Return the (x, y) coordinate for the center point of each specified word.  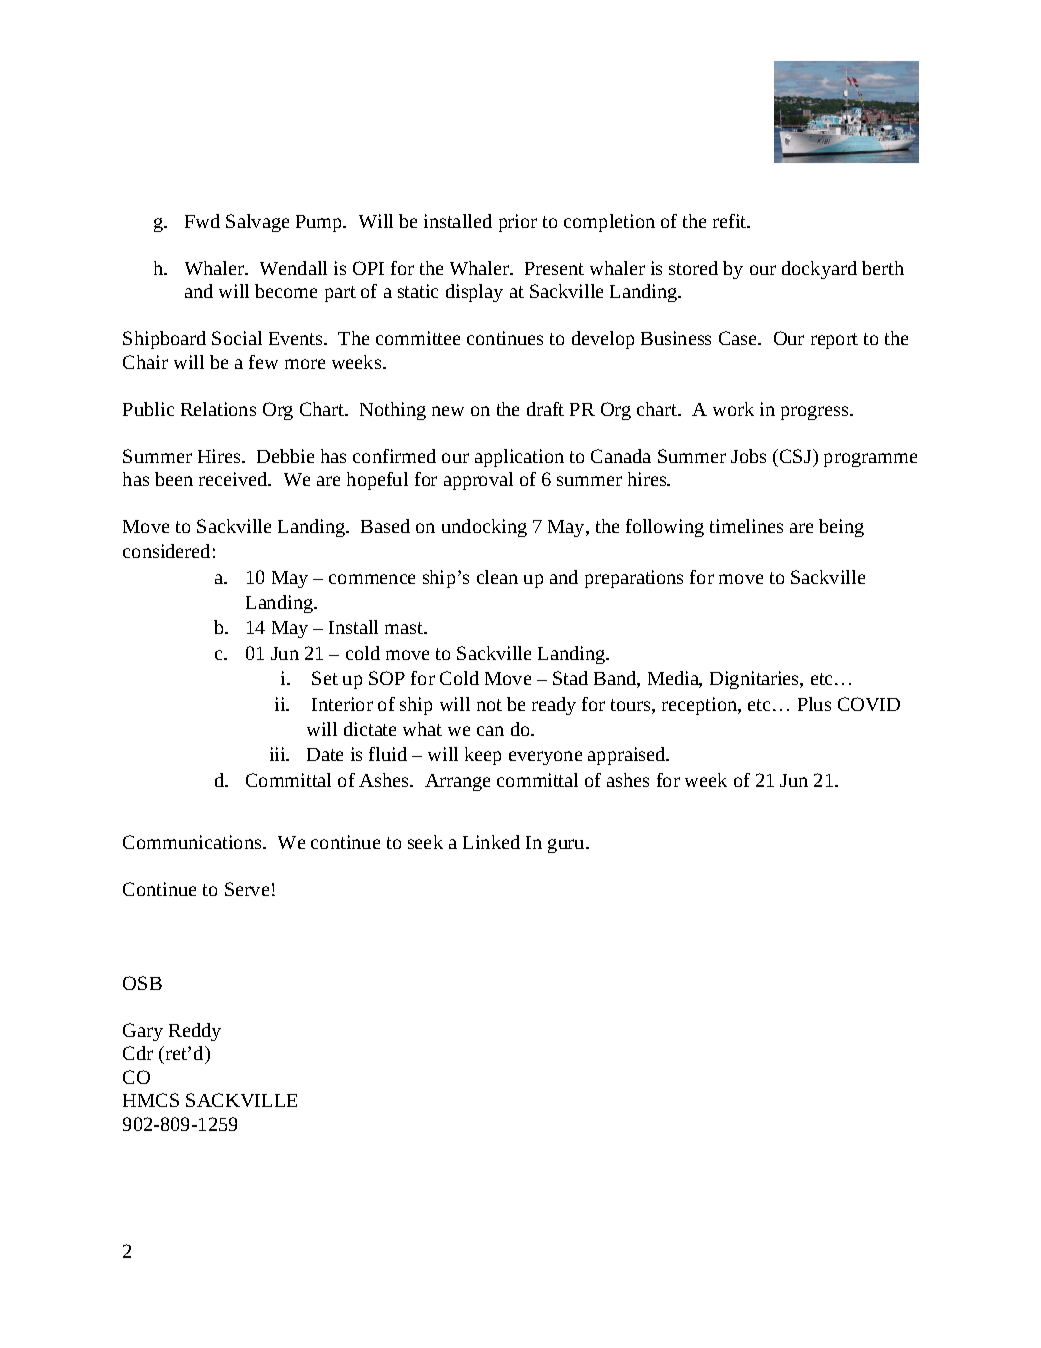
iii (279, 754)
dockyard (819, 270)
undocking (484, 528)
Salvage (257, 223)
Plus (814, 704)
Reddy (195, 1032)
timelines (746, 526)
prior (518, 223)
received (234, 479)
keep (483, 756)
